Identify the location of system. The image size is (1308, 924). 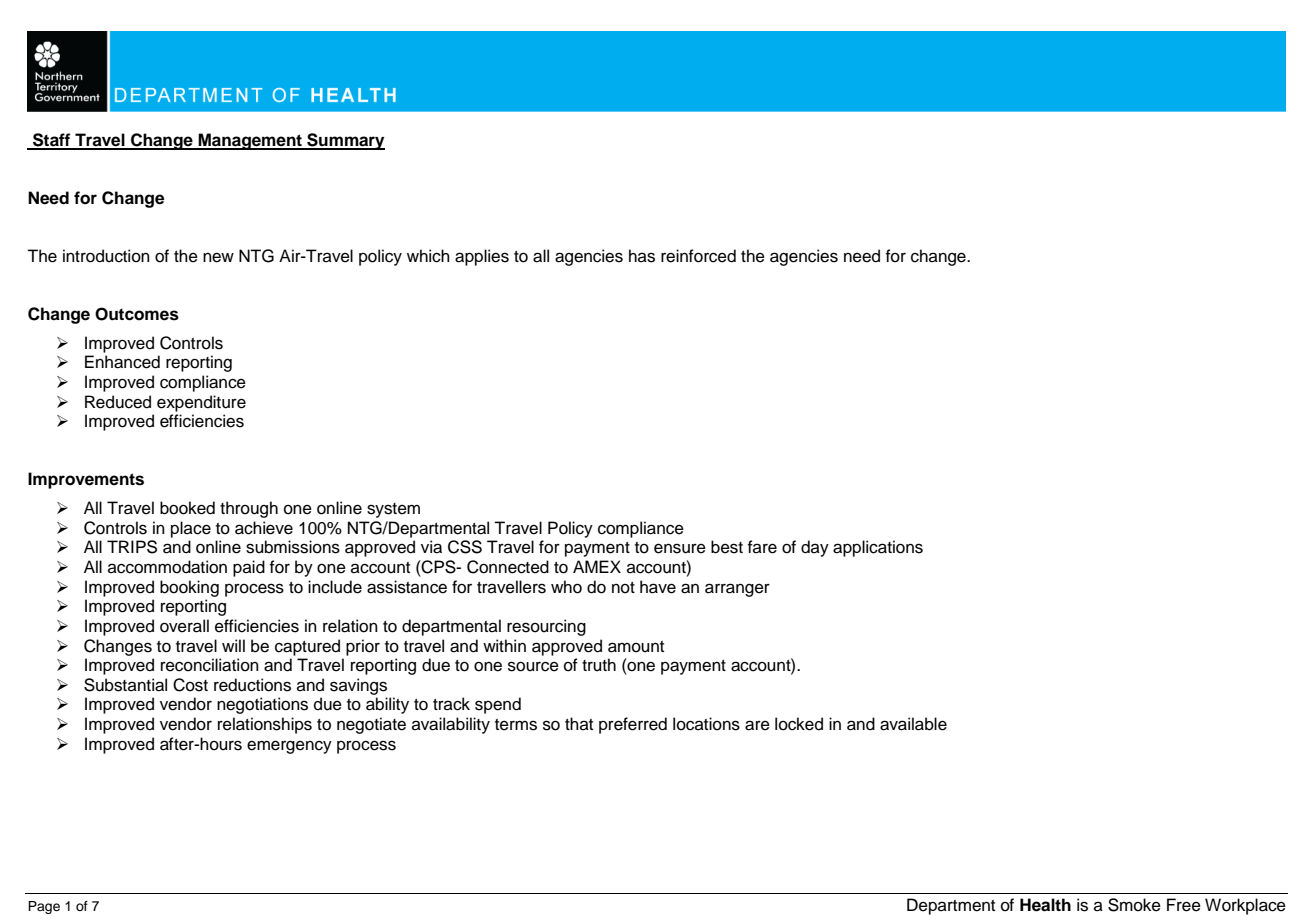
(393, 510).
